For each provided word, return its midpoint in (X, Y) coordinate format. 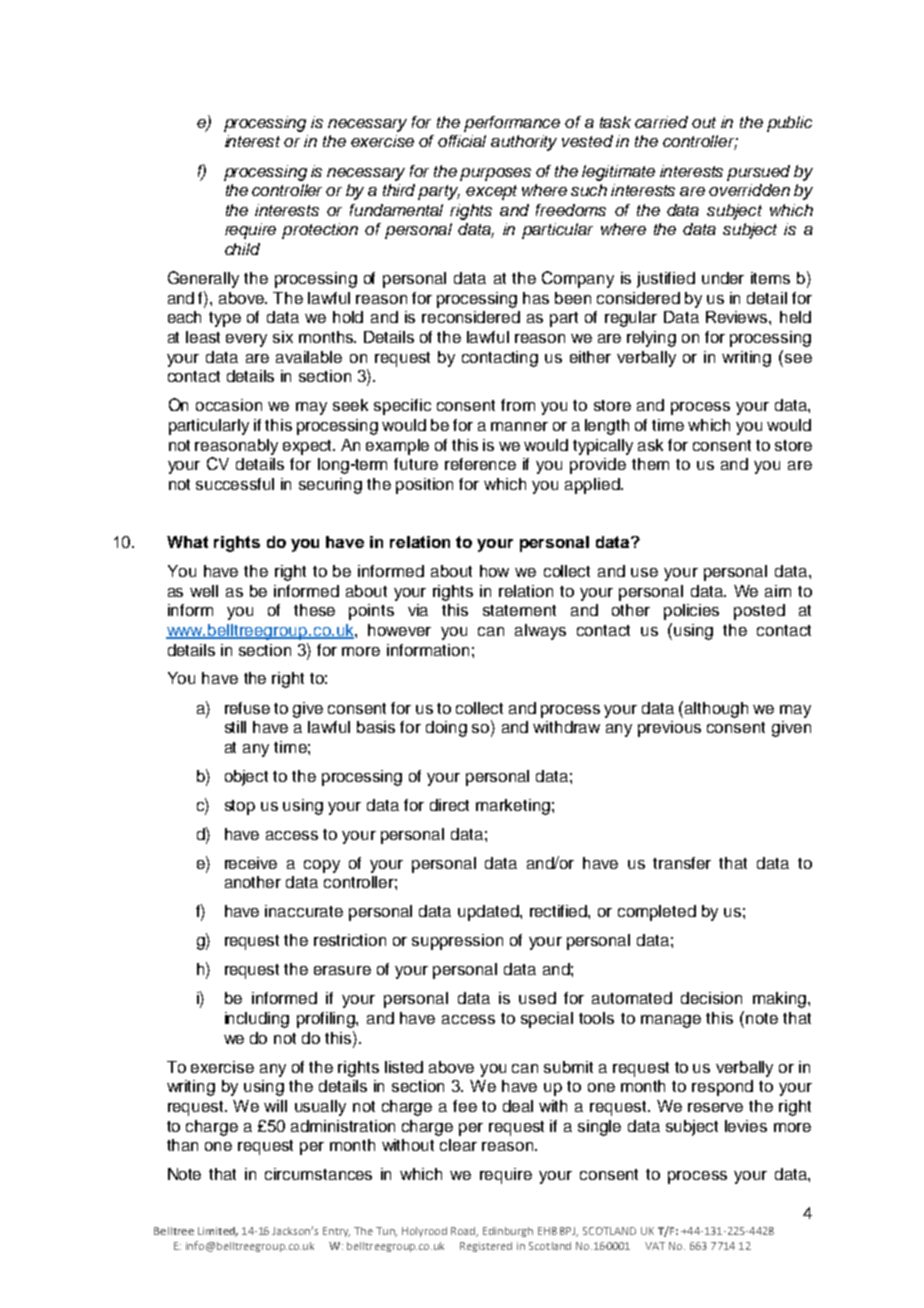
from (518, 405)
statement (519, 610)
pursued (758, 173)
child (242, 249)
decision (711, 998)
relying (651, 339)
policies (691, 612)
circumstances (318, 1174)
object (246, 778)
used (537, 998)
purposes (495, 174)
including (257, 1020)
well (204, 591)
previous (669, 729)
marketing (513, 807)
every (246, 340)
